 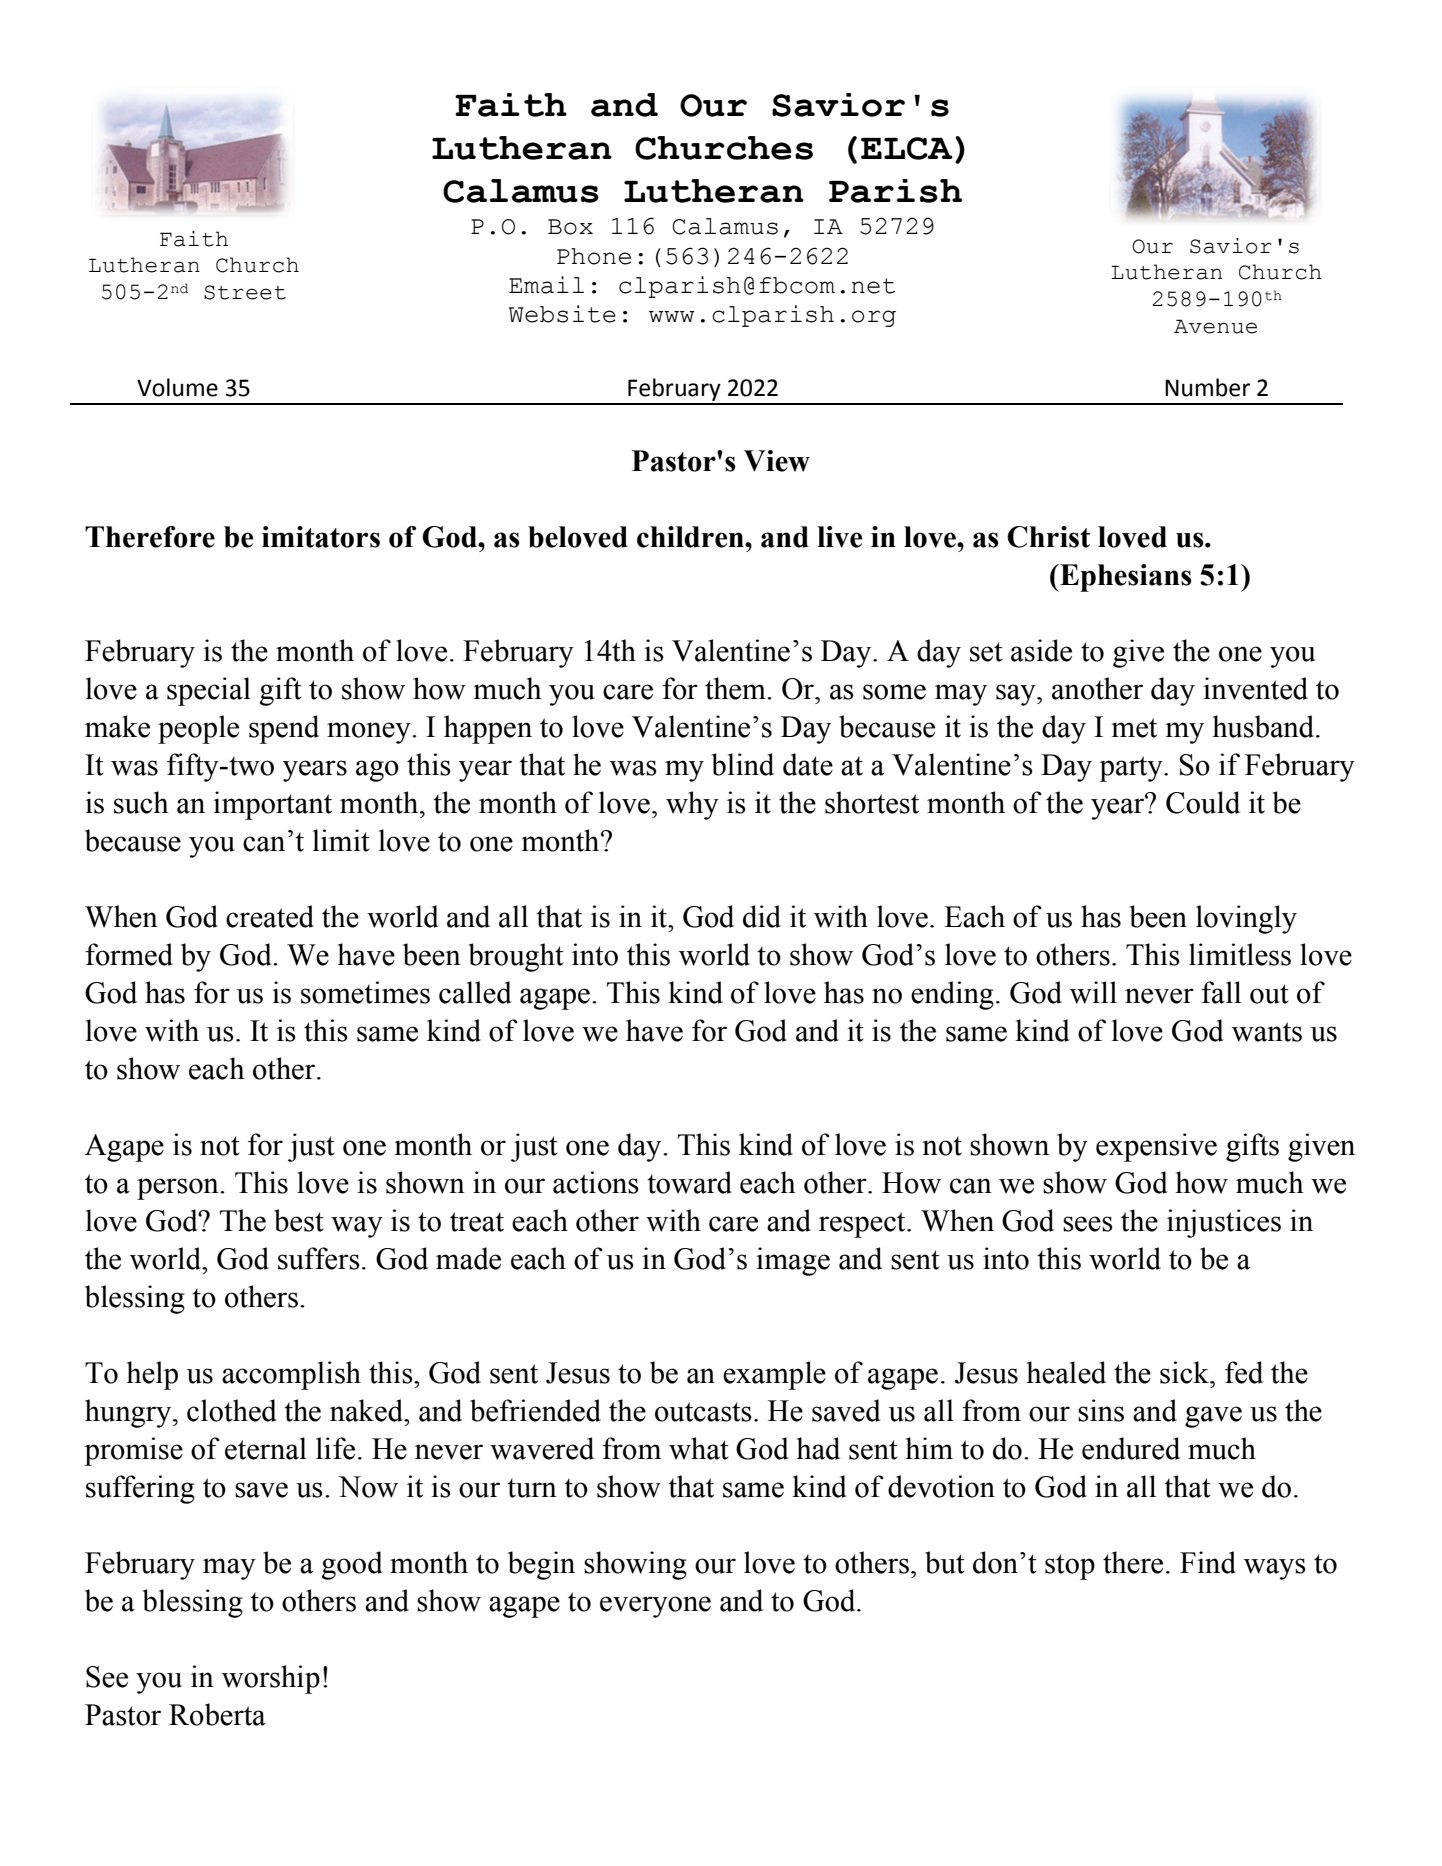 I want to click on Box, so click(x=570, y=227).
